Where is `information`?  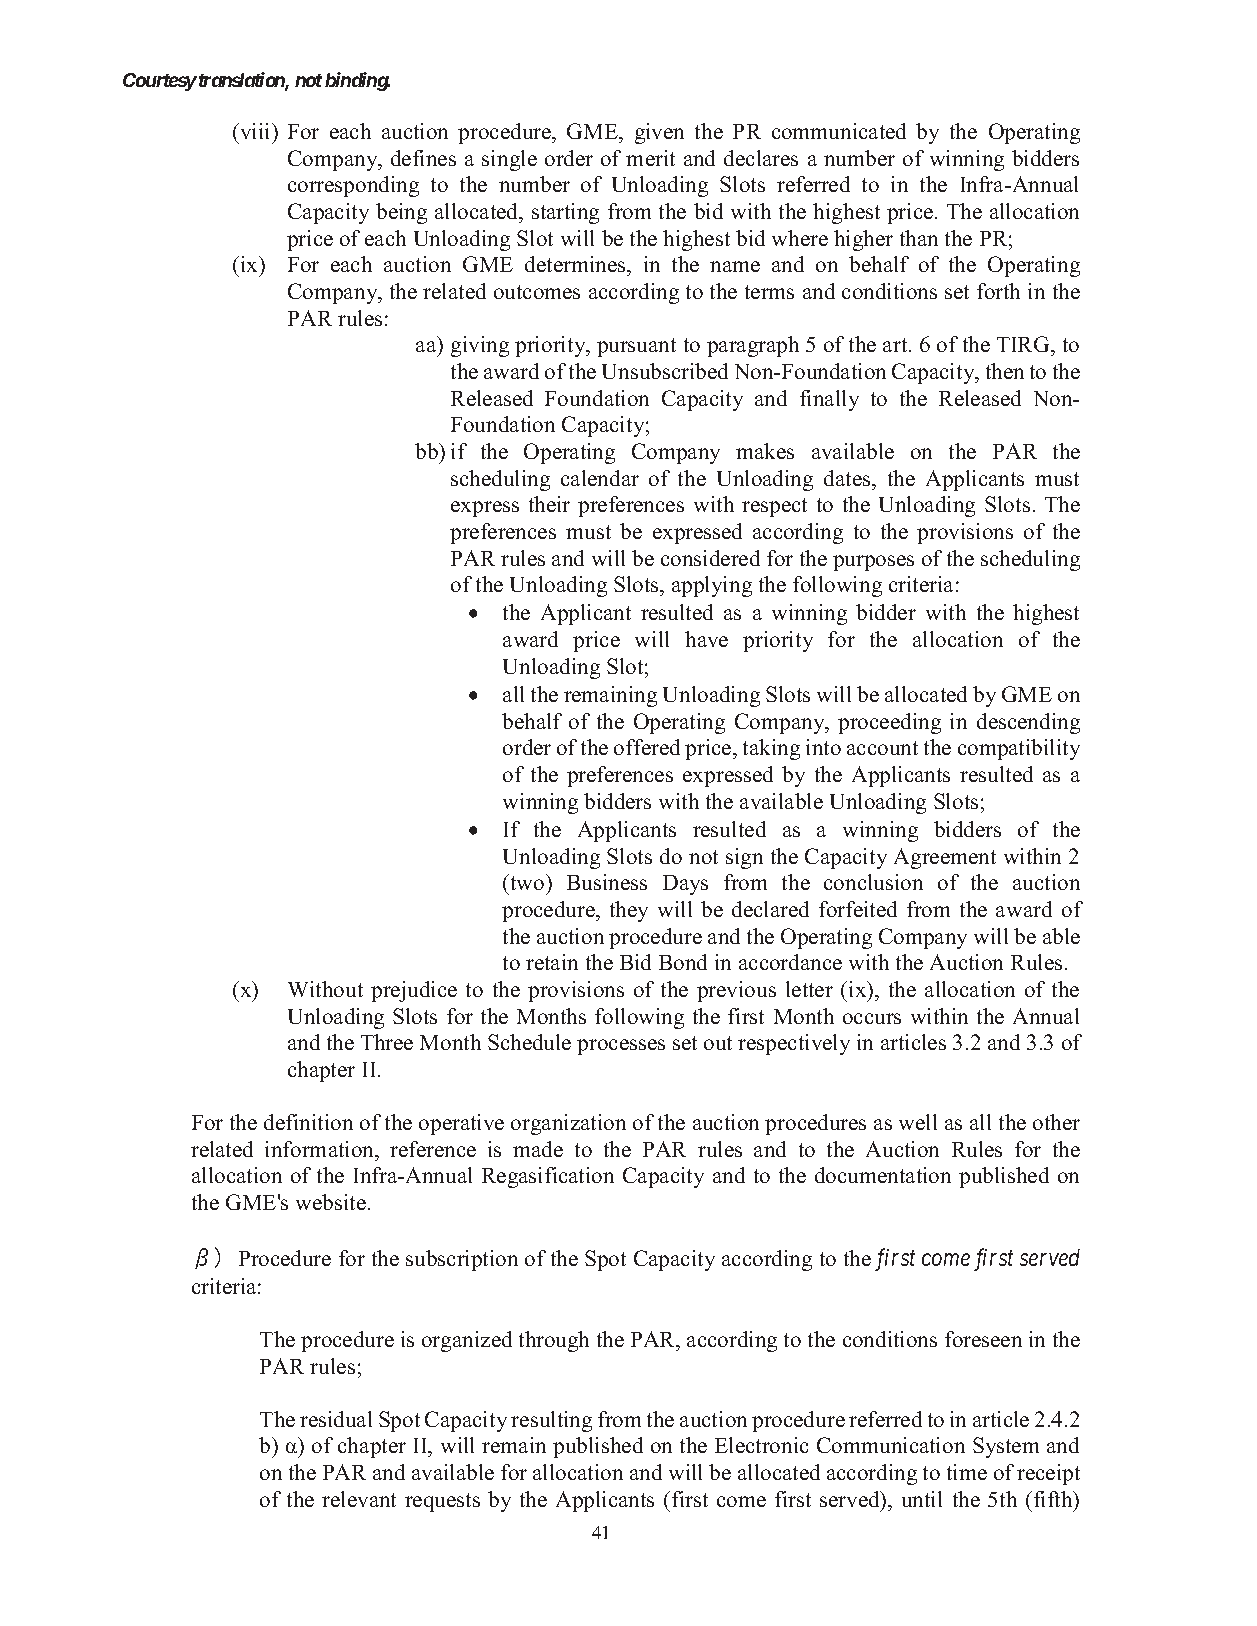 information is located at coordinates (321, 1149).
